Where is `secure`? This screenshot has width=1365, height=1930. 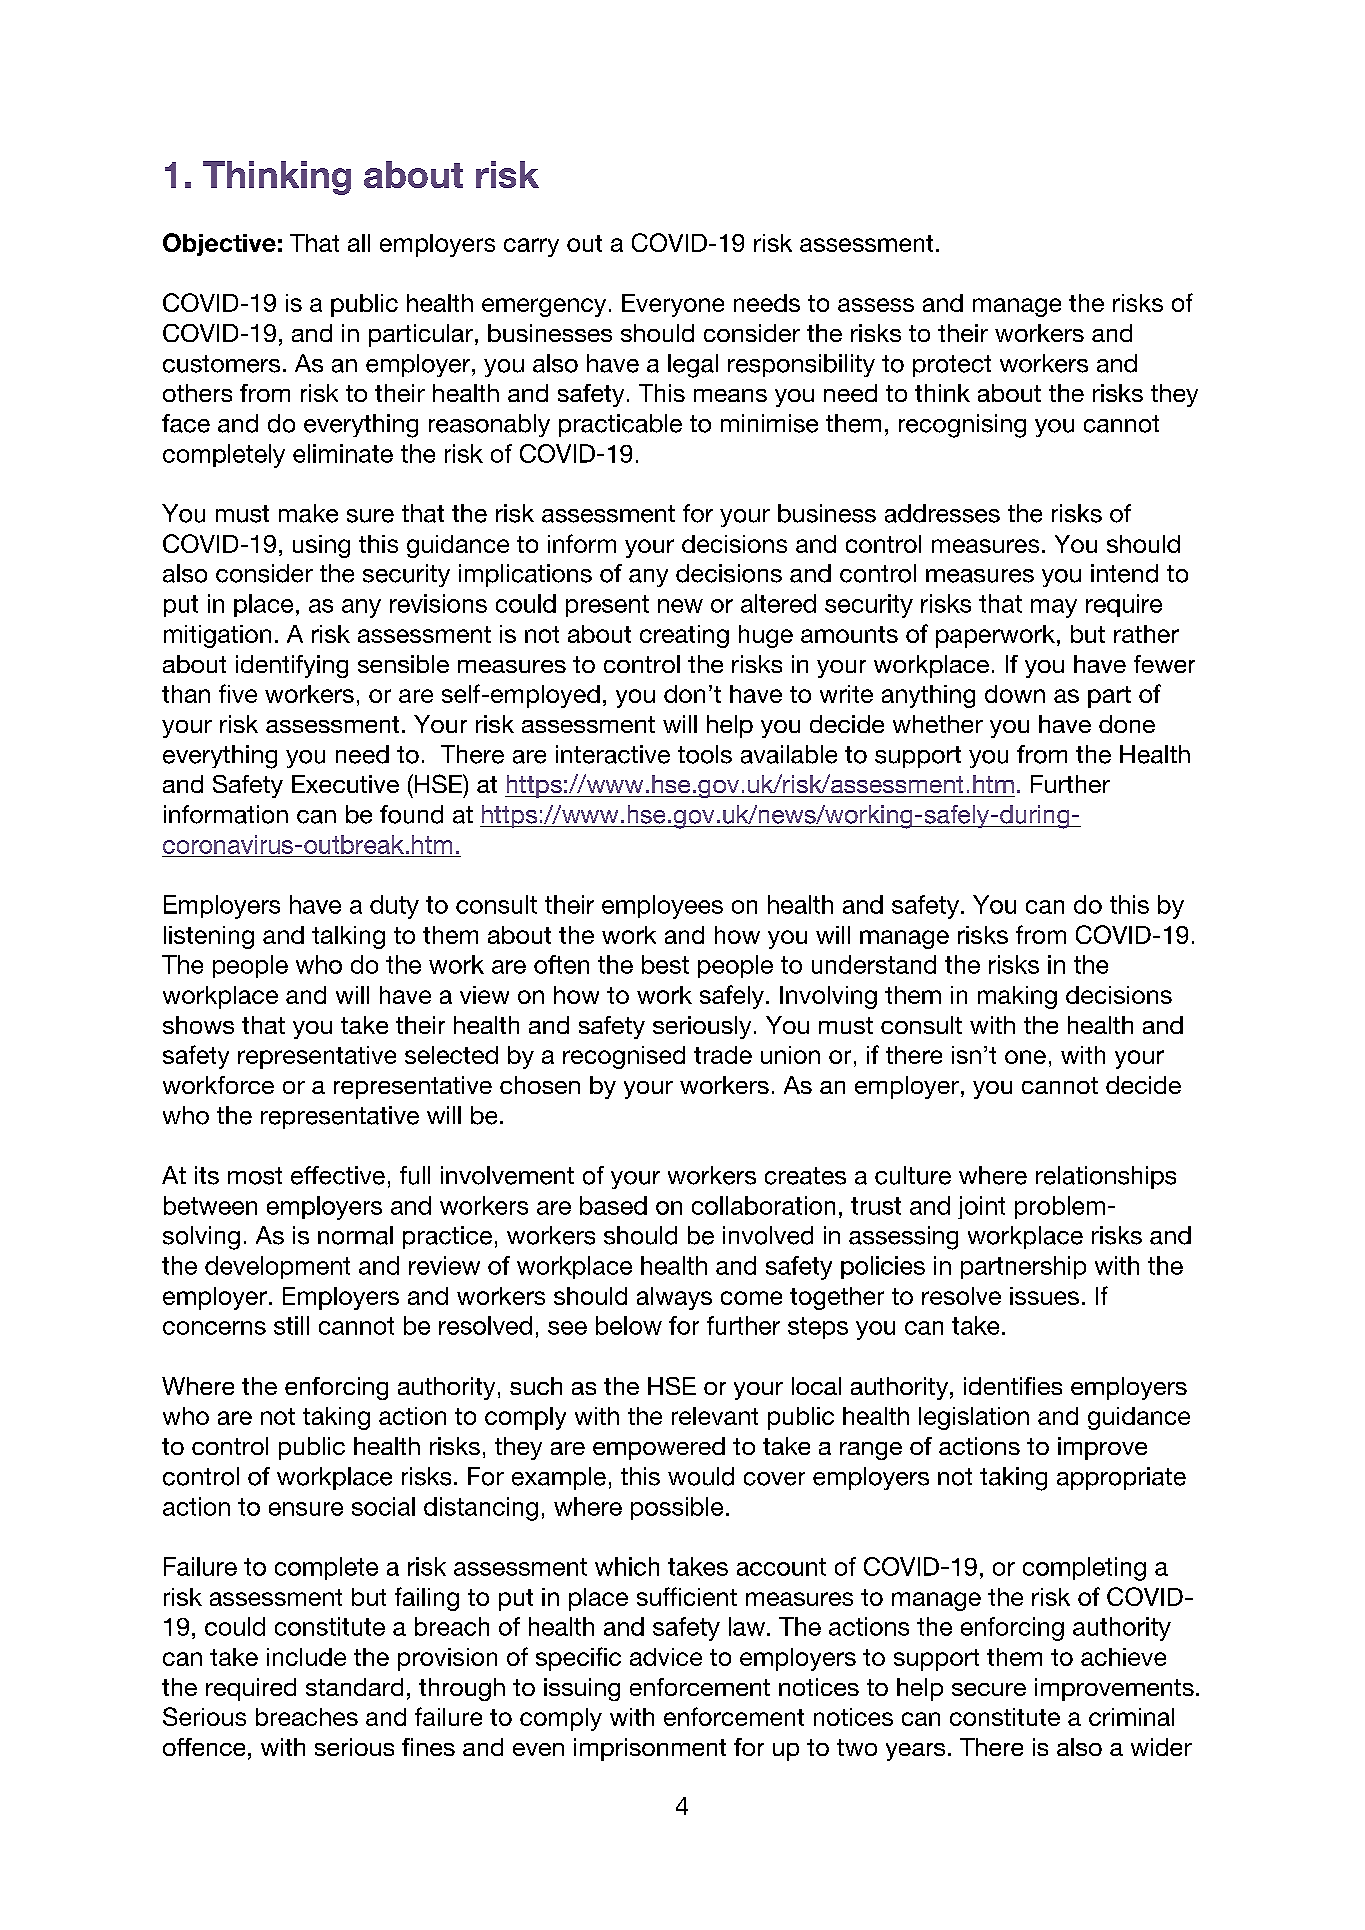
secure is located at coordinates (989, 1689).
